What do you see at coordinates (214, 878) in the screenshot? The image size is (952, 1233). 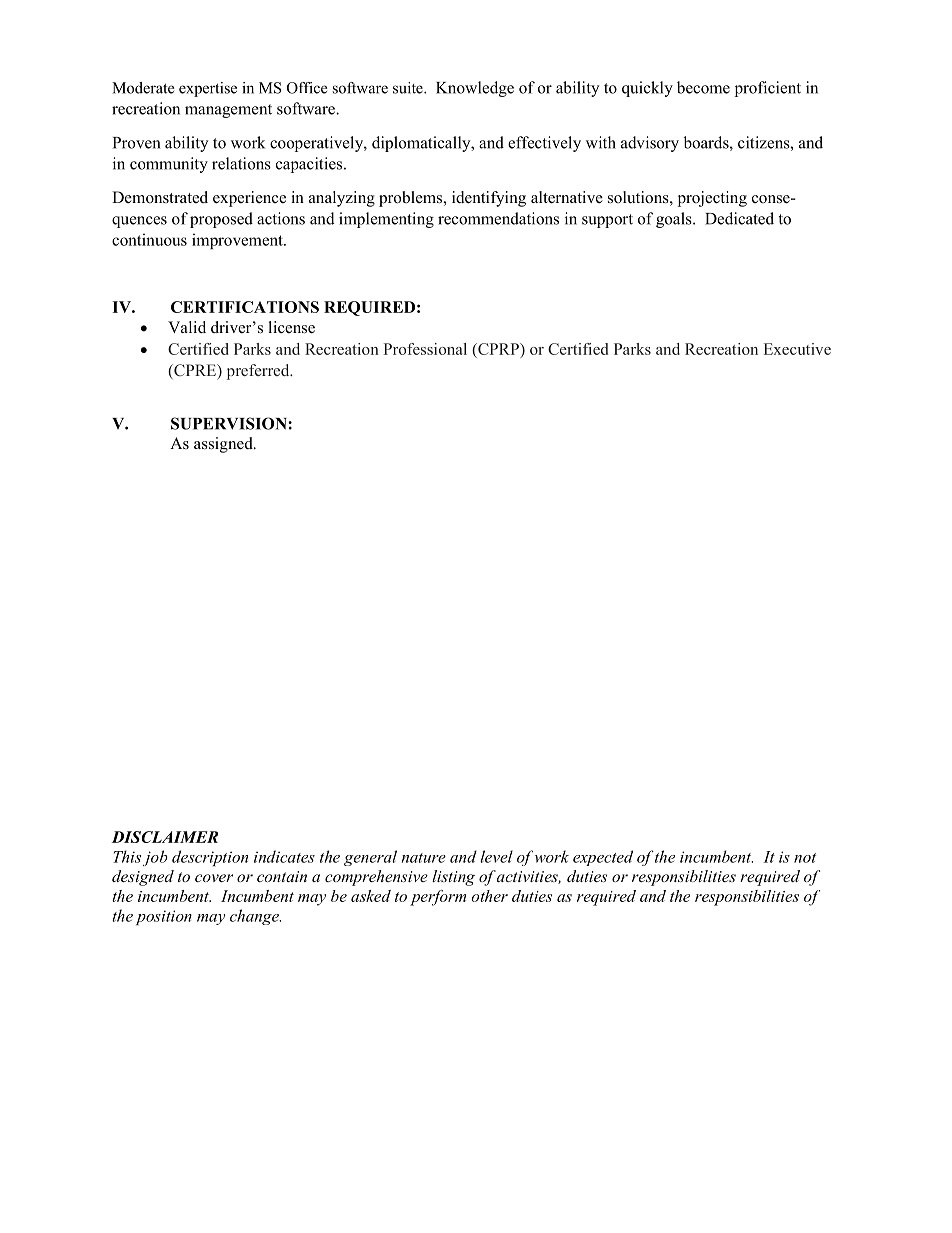 I see `cover` at bounding box center [214, 878].
